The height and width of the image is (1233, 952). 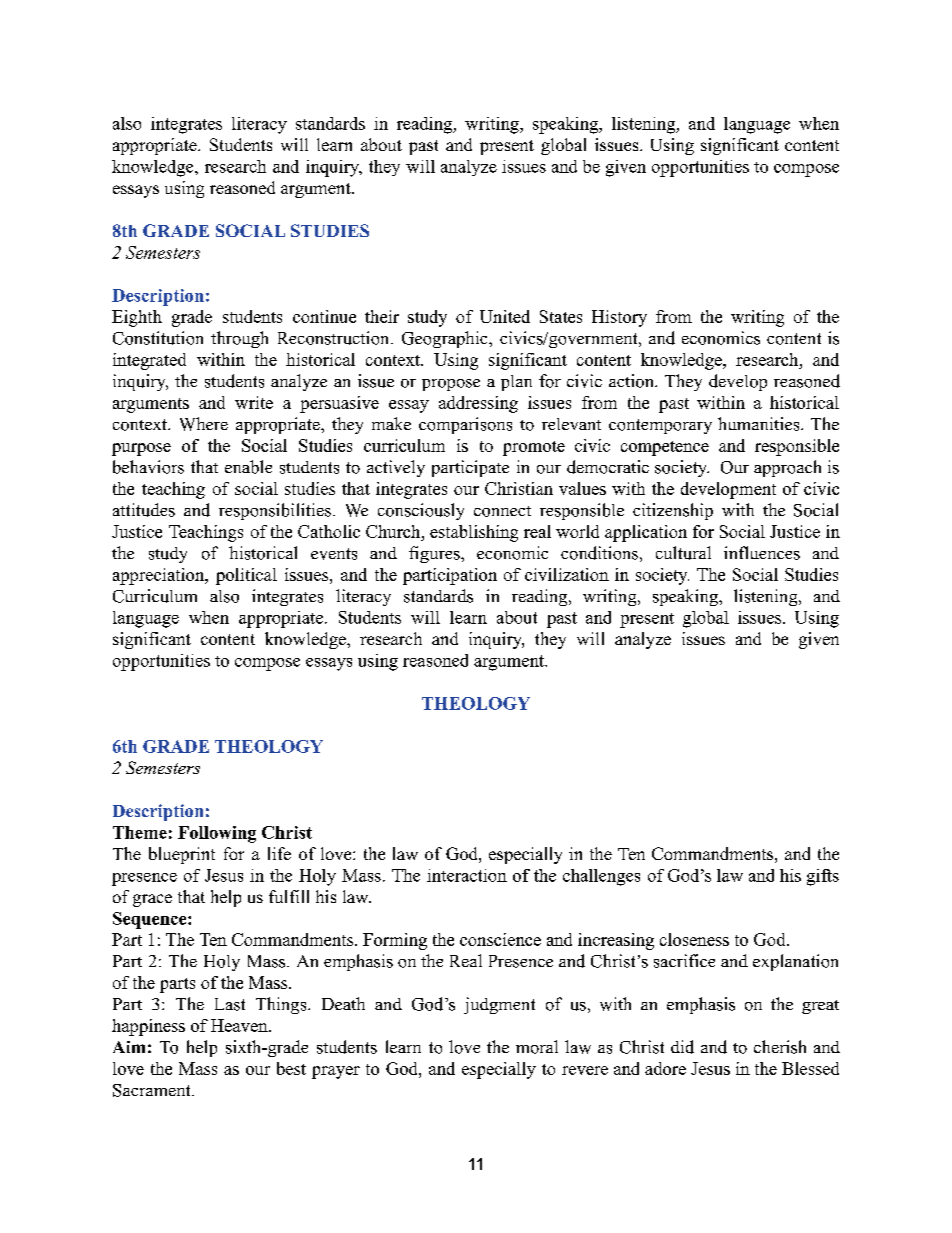 What do you see at coordinates (217, 834) in the image?
I see `Following` at bounding box center [217, 834].
